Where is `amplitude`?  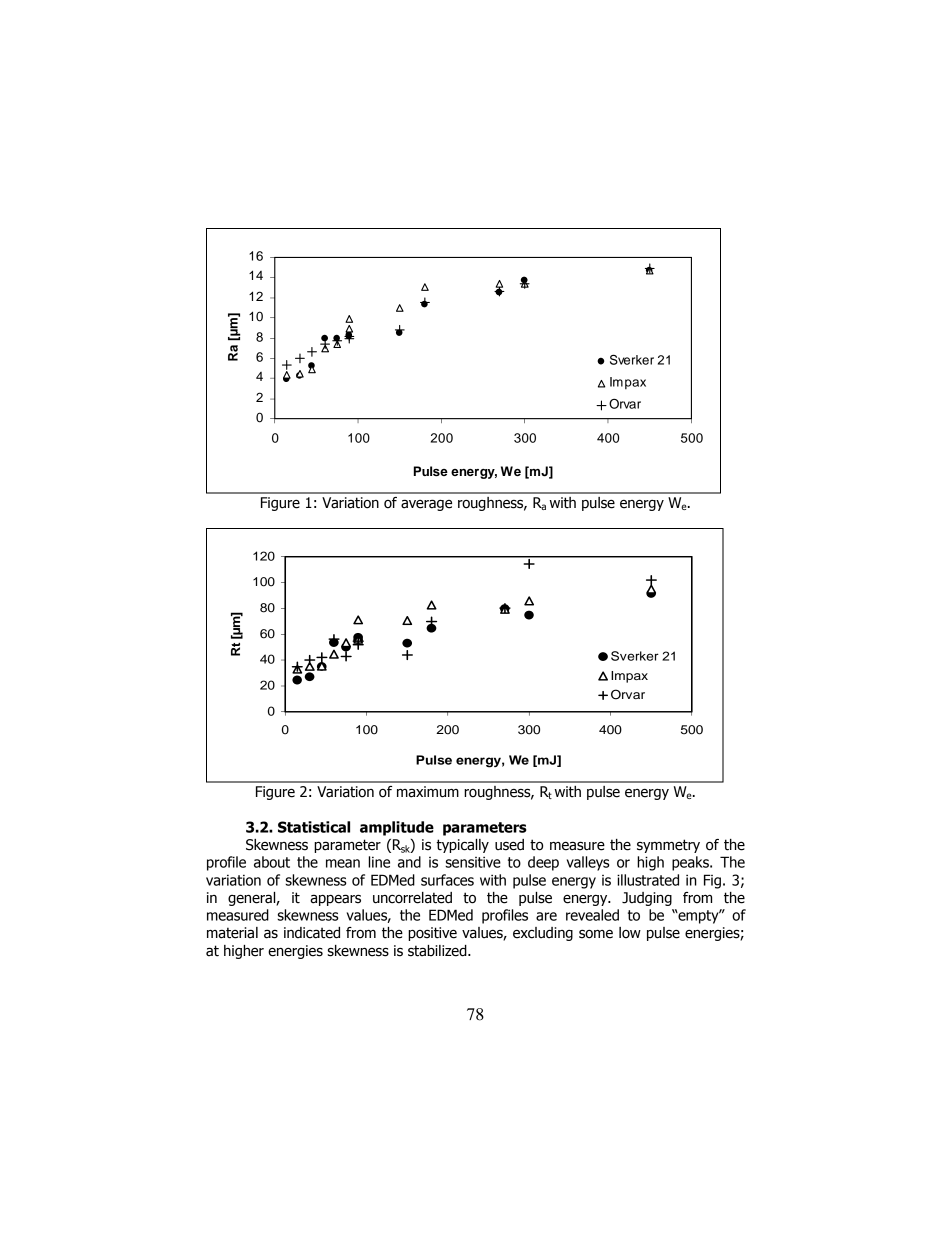 amplitude is located at coordinates (397, 828).
